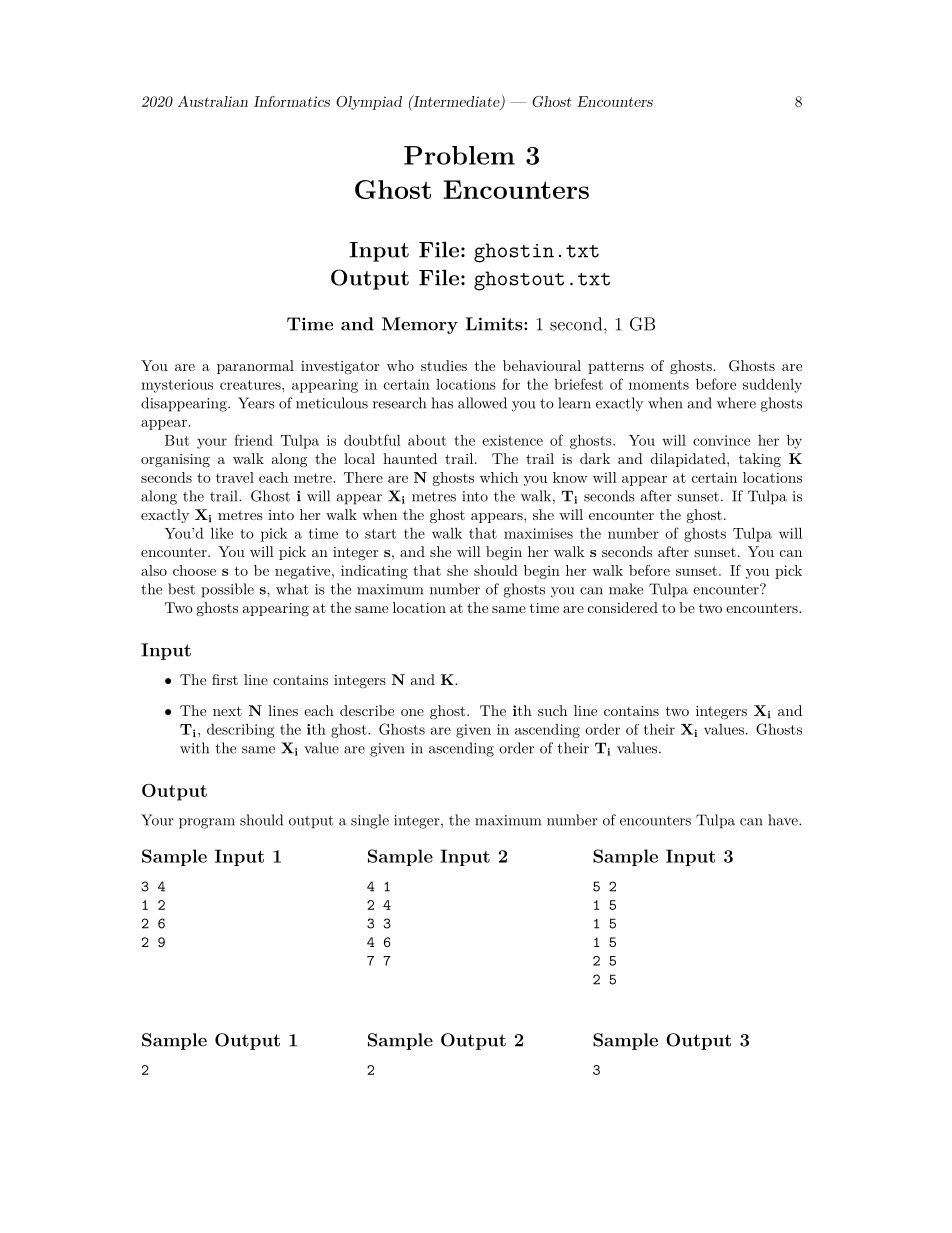 This image has height=1233, width=952. What do you see at coordinates (459, 155) in the image?
I see `Problem` at bounding box center [459, 155].
